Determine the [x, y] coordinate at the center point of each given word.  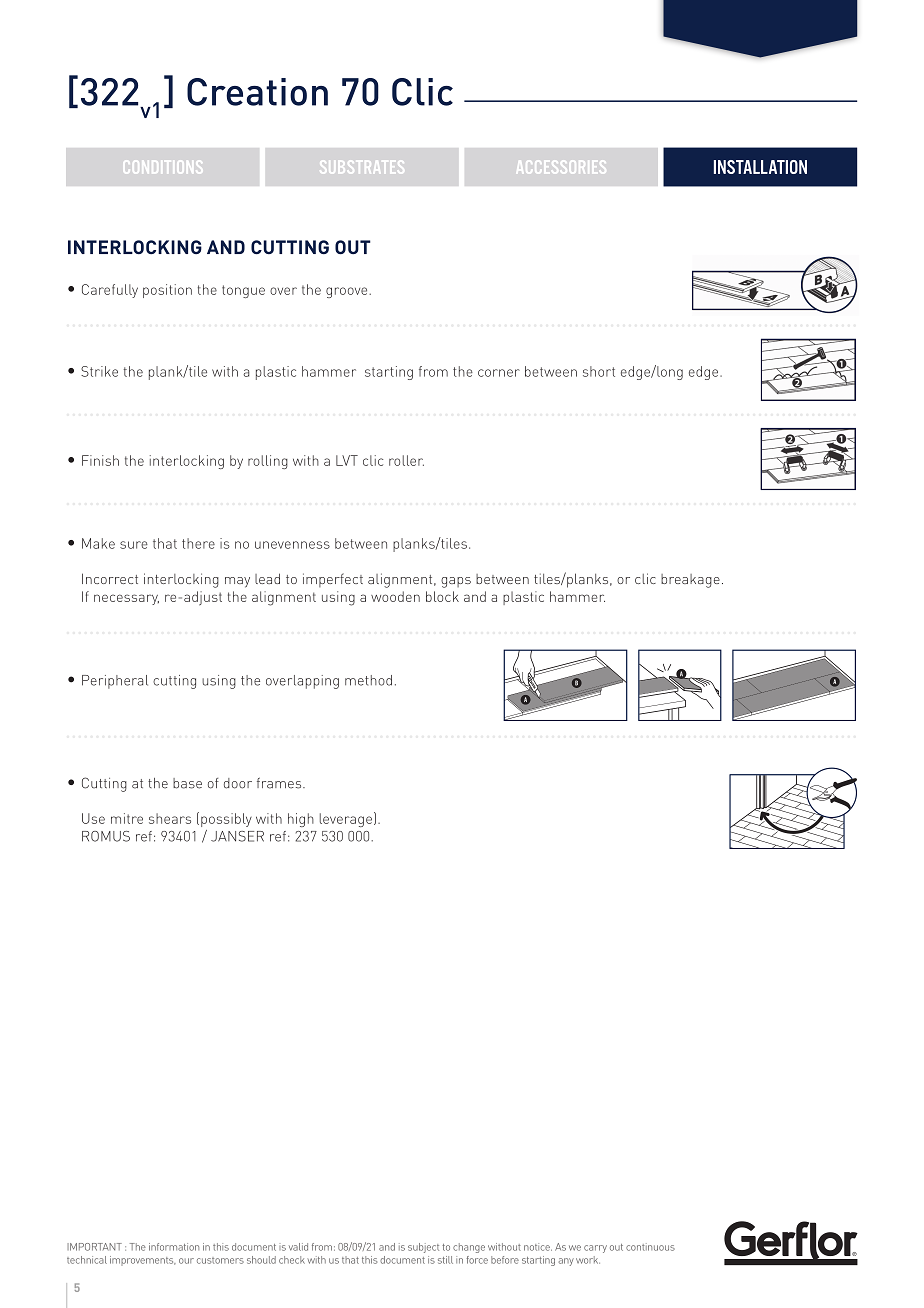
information [174, 1247]
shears [170, 818]
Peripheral [115, 682]
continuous [650, 1247]
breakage [690, 581]
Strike [99, 371]
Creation [257, 92]
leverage [346, 820]
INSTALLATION [760, 167]
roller [406, 460]
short [599, 371]
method [368, 680]
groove [348, 292]
